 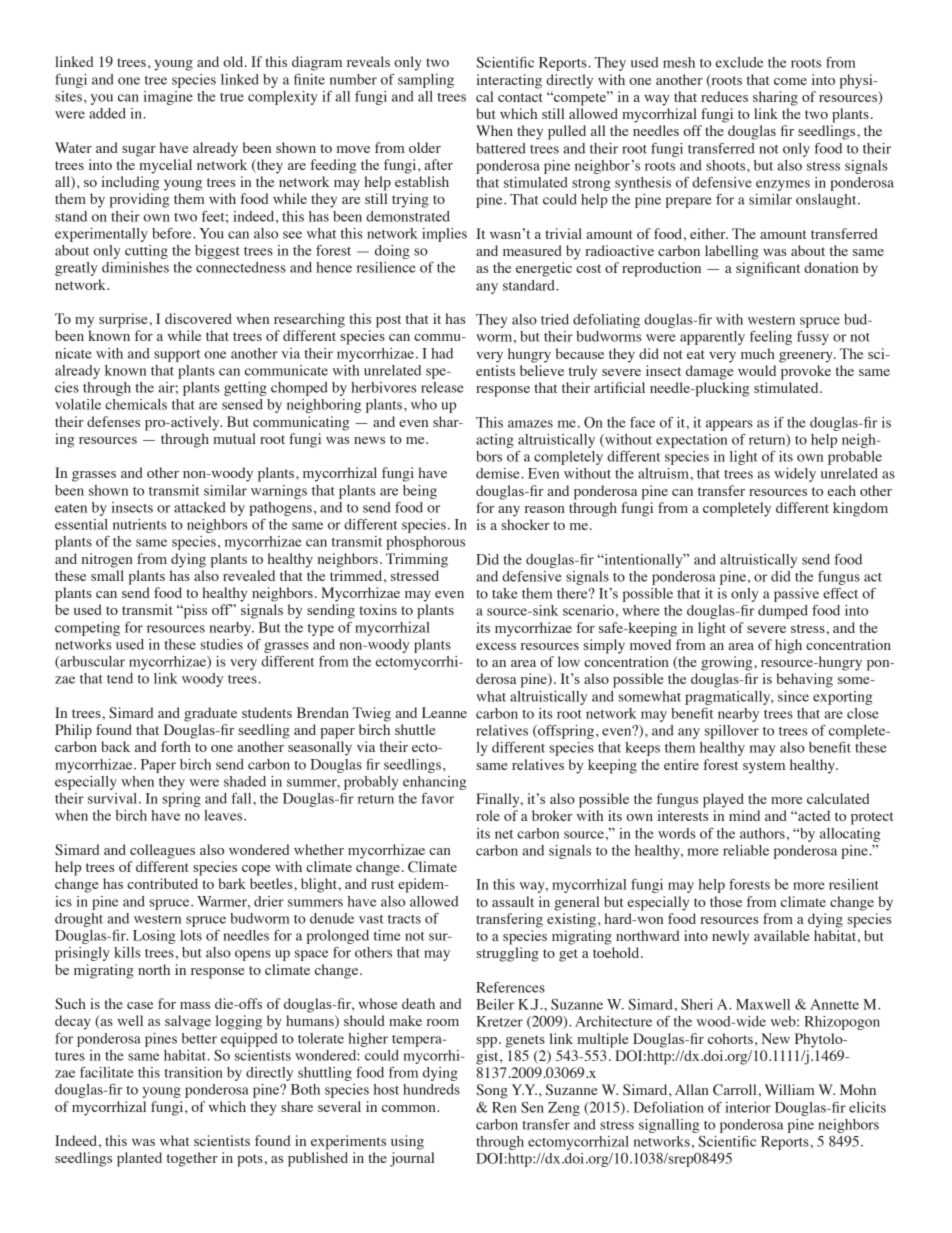 I want to click on imagine, so click(x=168, y=98).
